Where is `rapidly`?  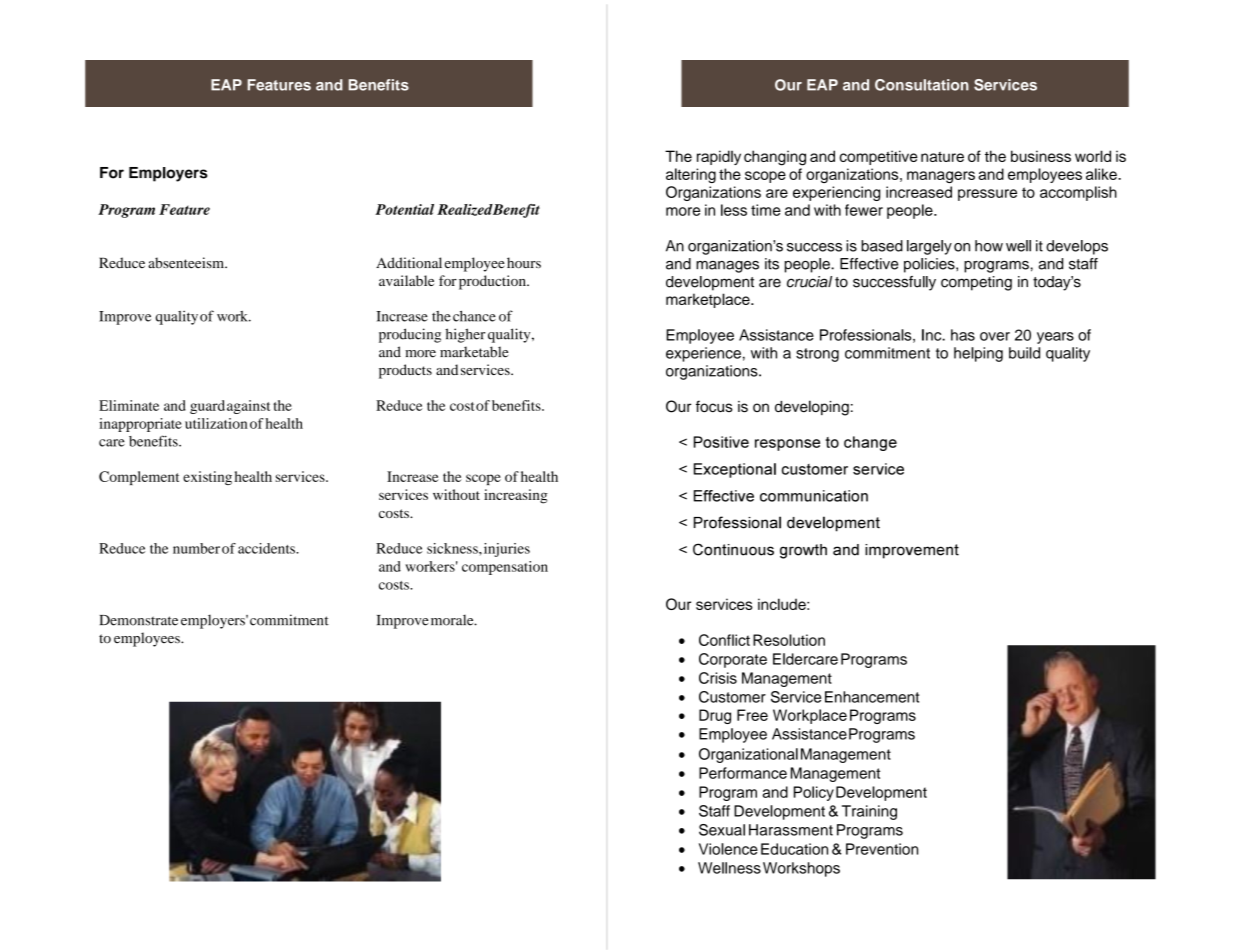
rapidly is located at coordinates (719, 157).
